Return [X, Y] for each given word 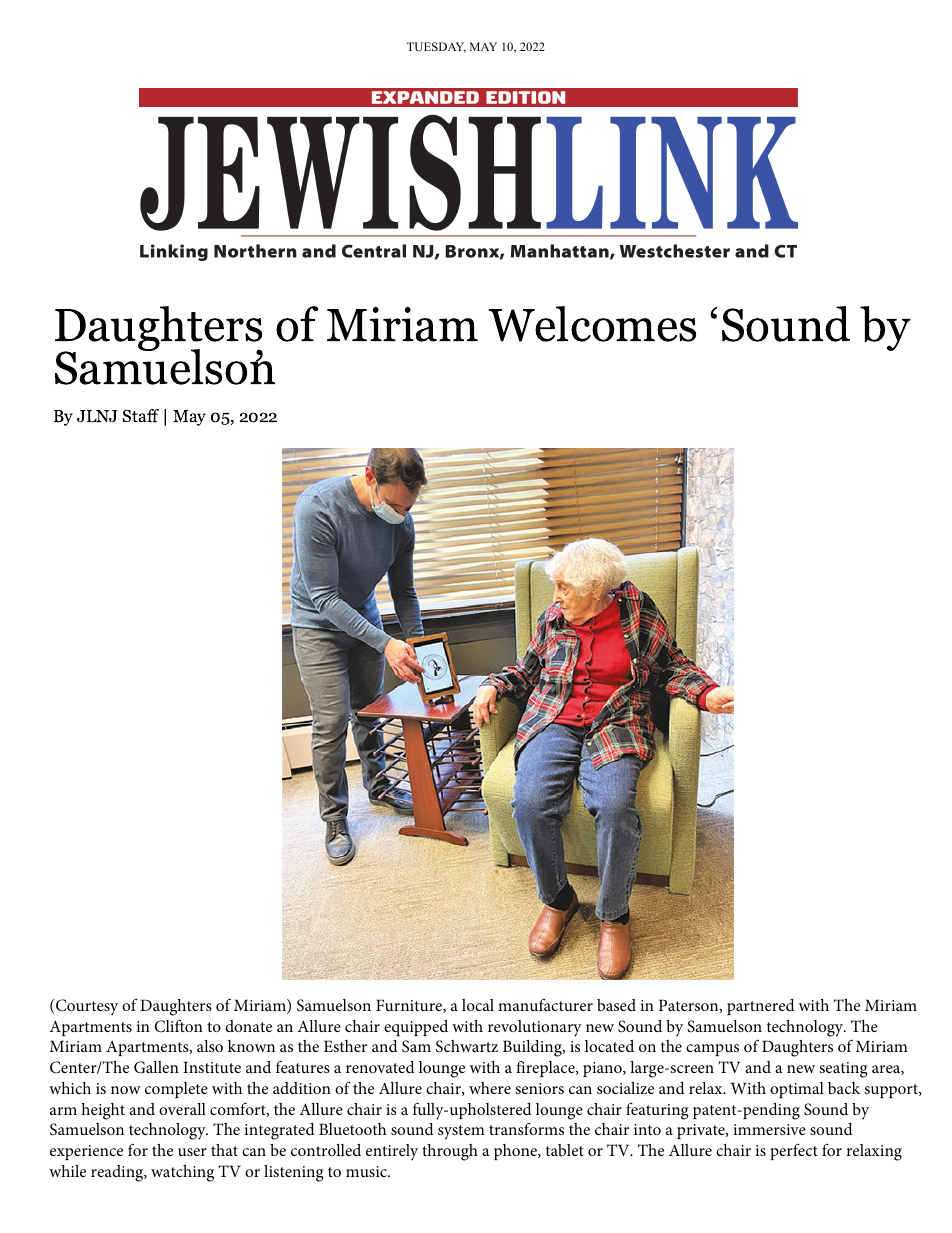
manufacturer [545, 1004]
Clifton [179, 1026]
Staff [141, 415]
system [461, 1132]
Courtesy [86, 1007]
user [192, 1152]
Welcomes [592, 324]
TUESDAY [436, 47]
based [616, 1005]
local [478, 1005]
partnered [761, 1007]
